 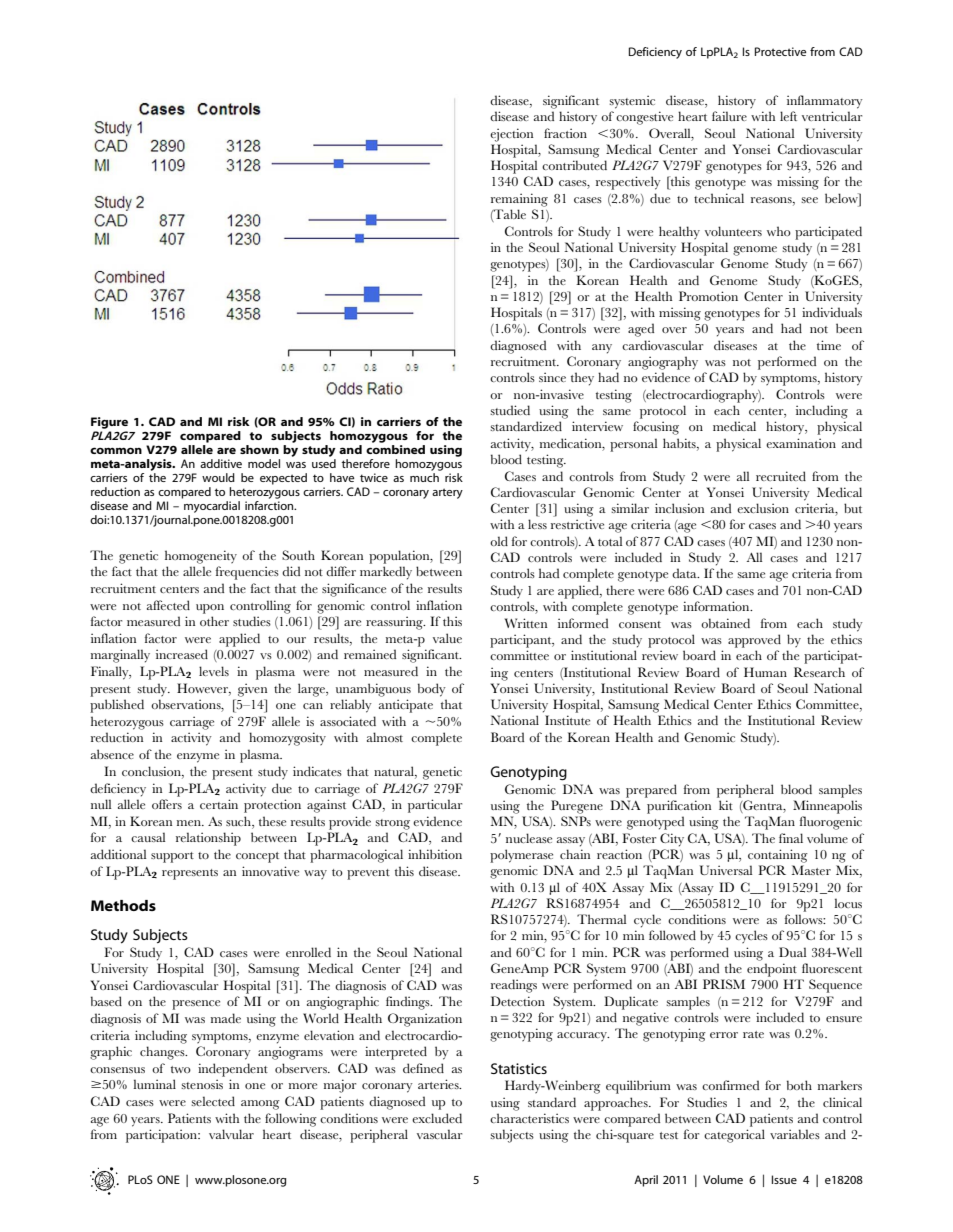 What do you see at coordinates (829, 345) in the screenshot?
I see `time` at bounding box center [829, 345].
